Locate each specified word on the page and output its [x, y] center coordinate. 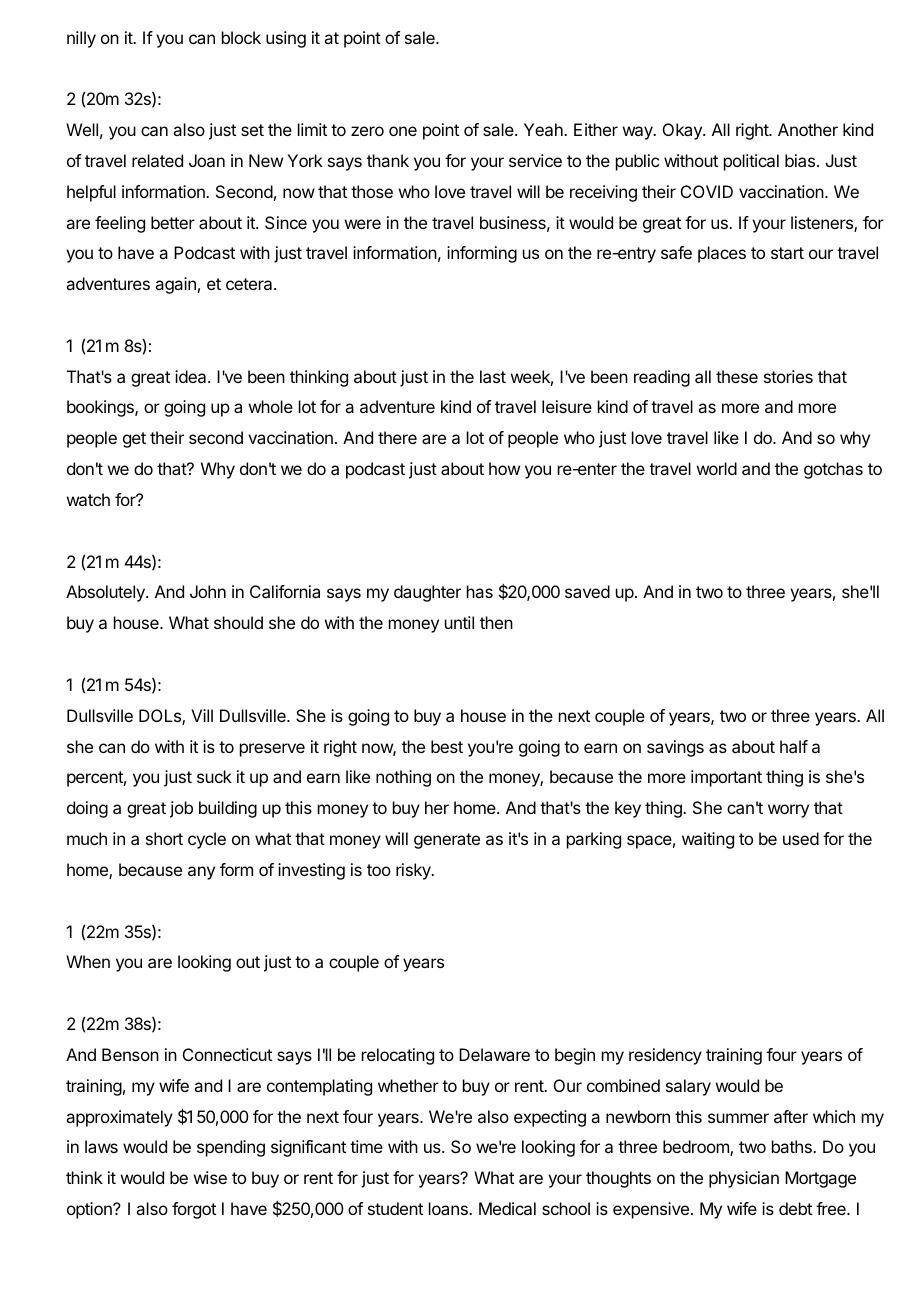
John [208, 591]
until [459, 622]
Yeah [544, 129]
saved [587, 591]
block [241, 37]
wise [210, 1177]
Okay [683, 131]
